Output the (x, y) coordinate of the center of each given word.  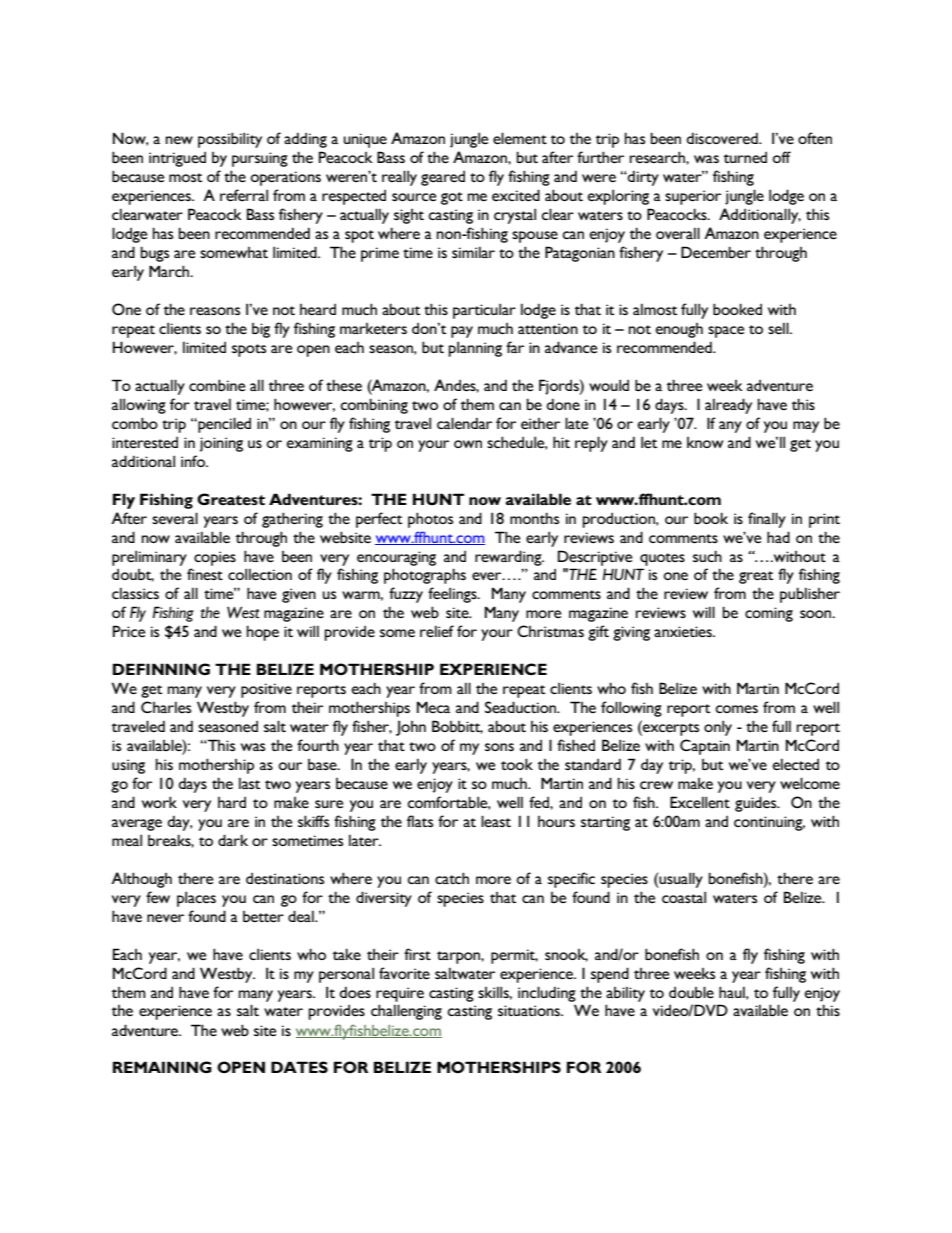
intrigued (177, 159)
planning (475, 349)
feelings (453, 595)
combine (217, 385)
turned (745, 157)
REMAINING (162, 1067)
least (496, 821)
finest (205, 574)
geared (443, 178)
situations (530, 1010)
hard (232, 802)
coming (769, 614)
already (728, 406)
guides (757, 804)
